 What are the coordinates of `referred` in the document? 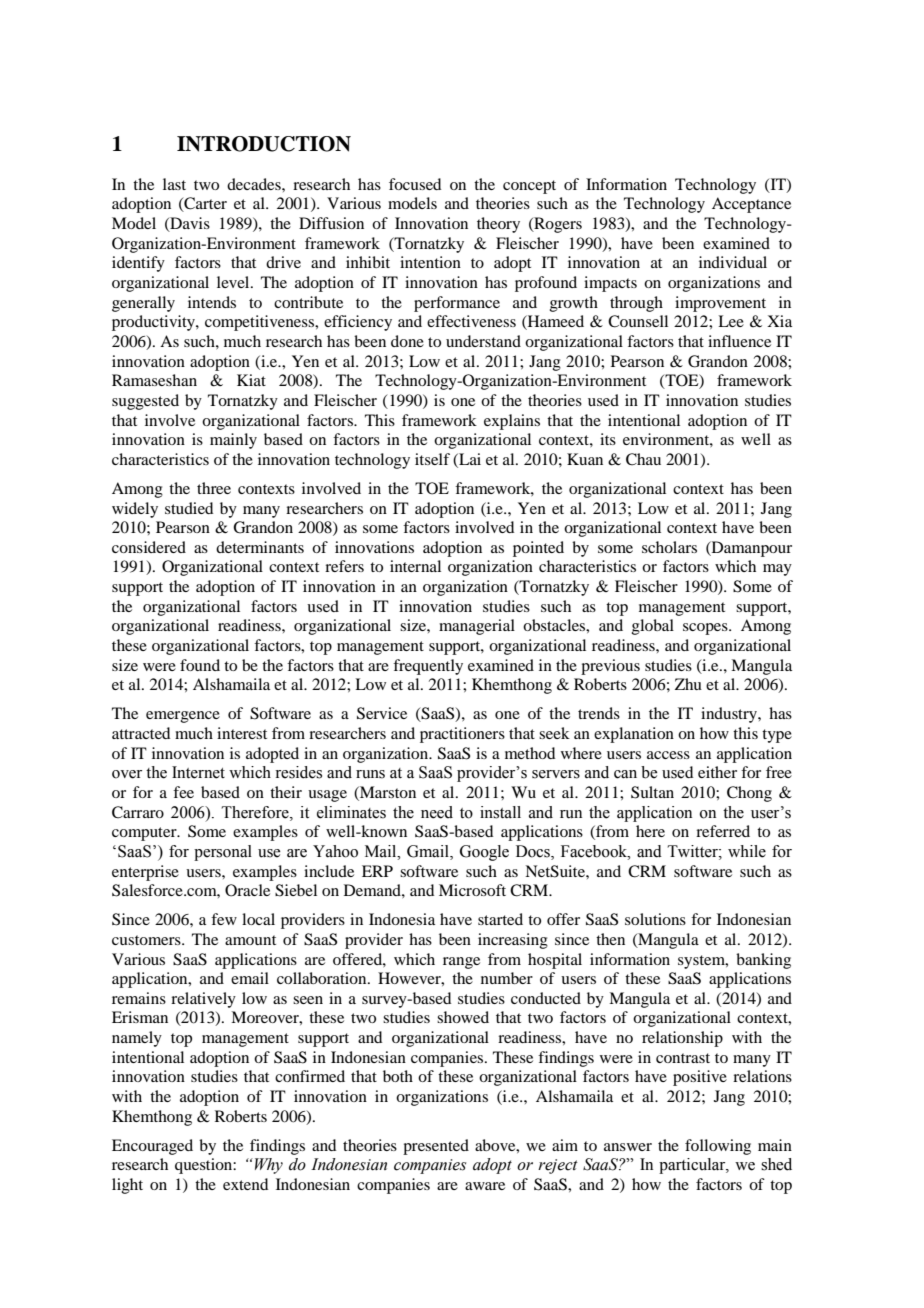 It's located at (723, 831).
